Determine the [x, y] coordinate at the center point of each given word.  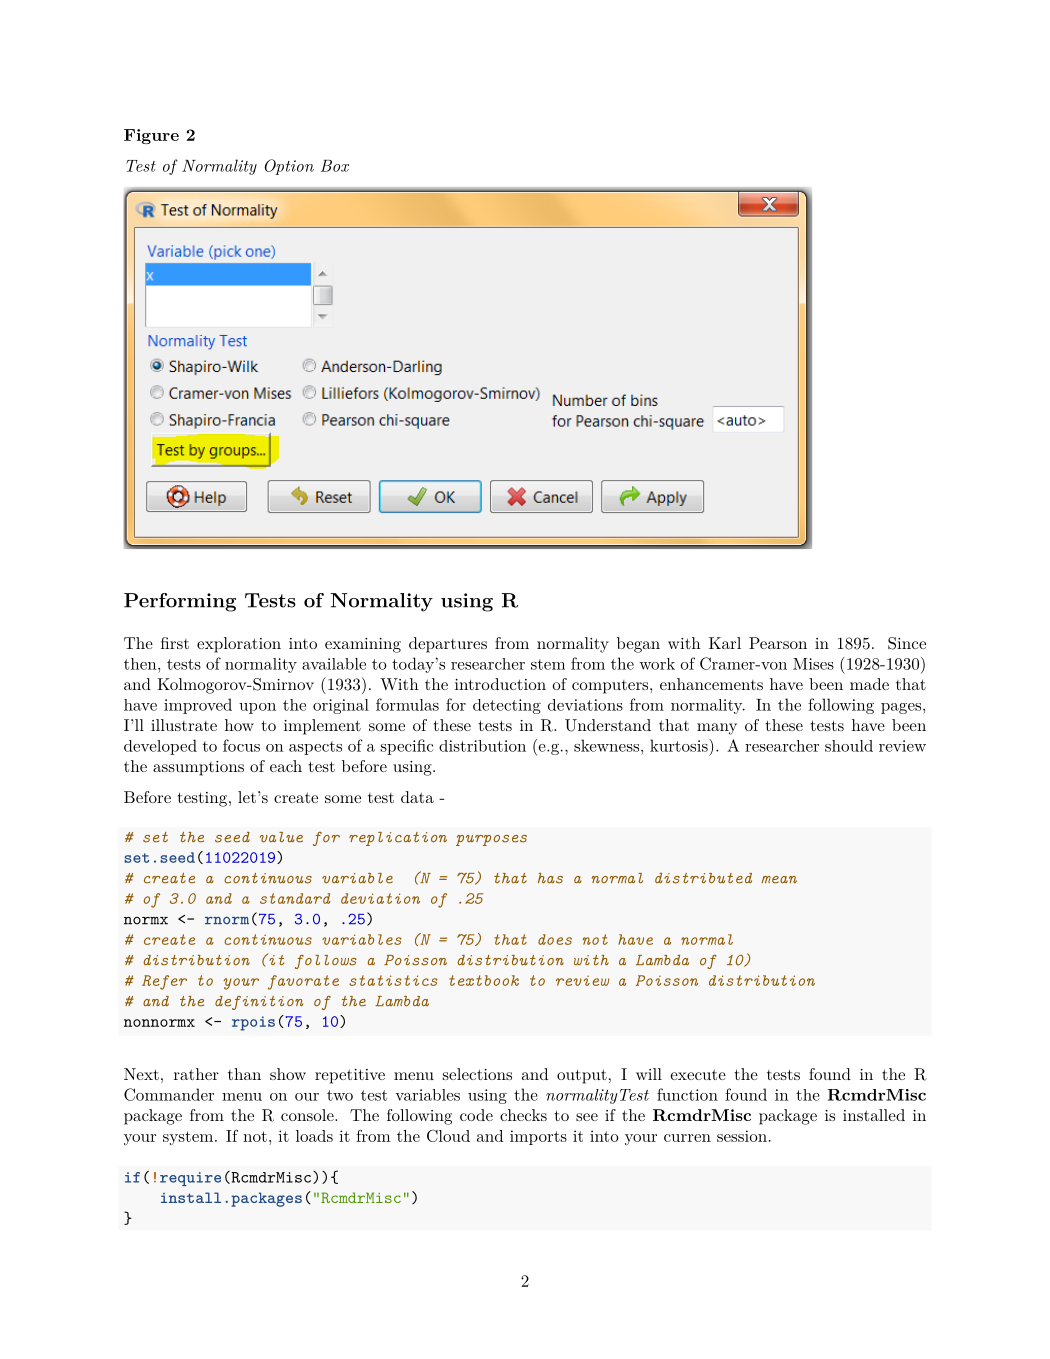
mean [779, 880]
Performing [180, 602]
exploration [239, 645]
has [550, 878]
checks [523, 1115]
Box [335, 166]
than [244, 1074]
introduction [500, 684]
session [742, 1136]
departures [448, 645]
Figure [151, 136]
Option [289, 167]
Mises [813, 664]
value [281, 837]
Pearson [778, 643]
